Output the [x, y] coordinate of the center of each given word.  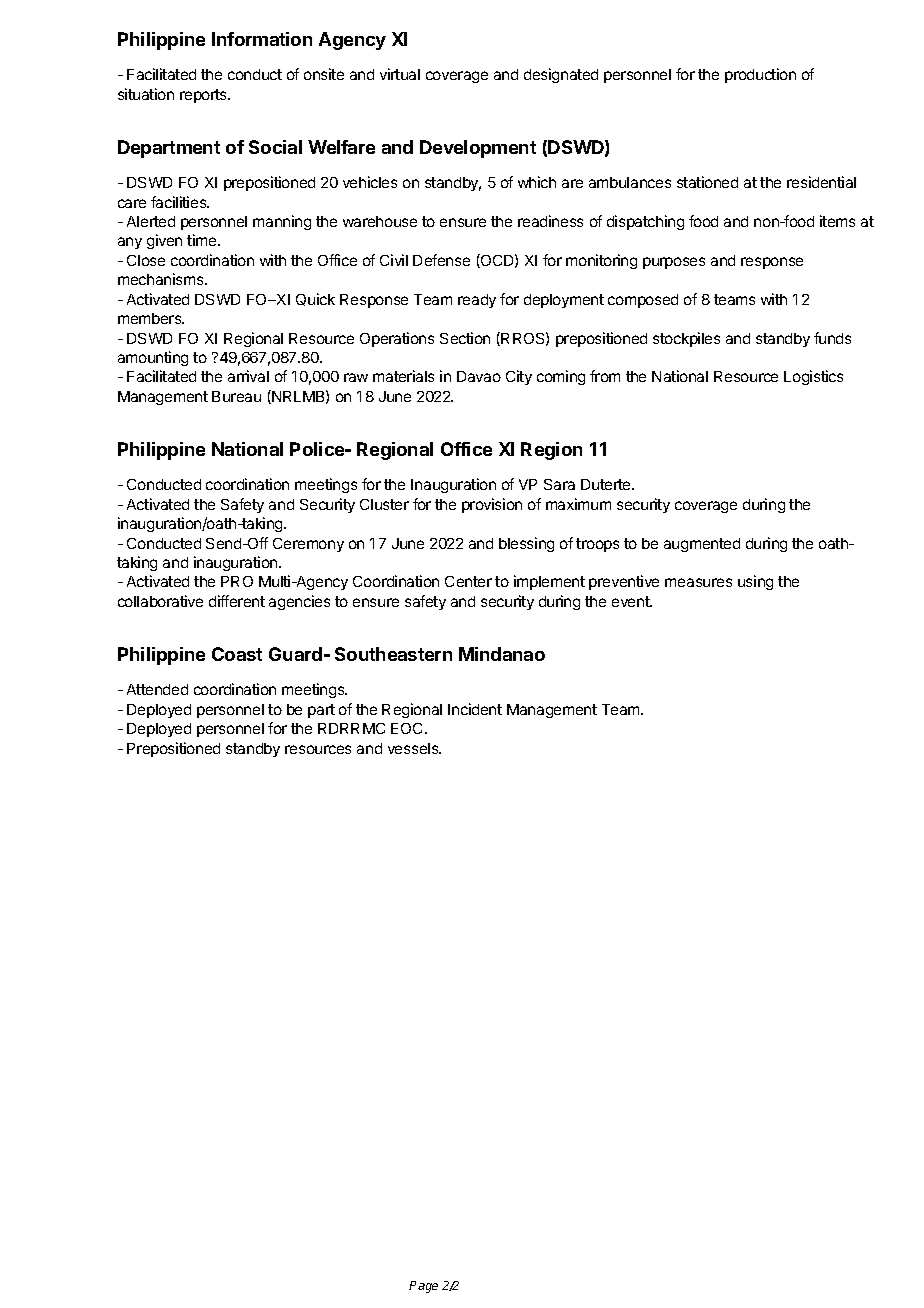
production [760, 75]
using [755, 582]
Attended [157, 689]
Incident [475, 709]
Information [262, 39]
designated [561, 75]
